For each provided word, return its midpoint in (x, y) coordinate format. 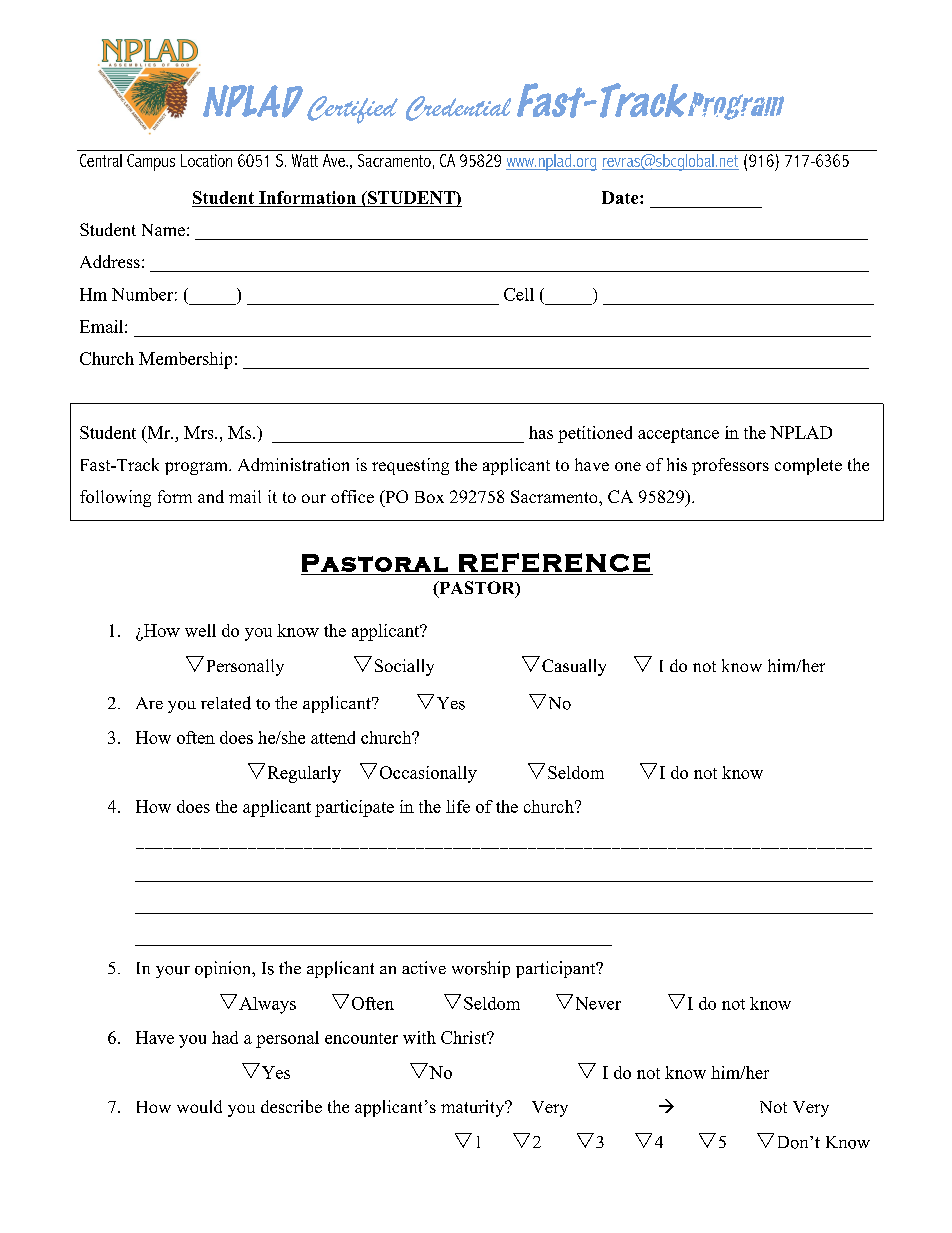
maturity (474, 1108)
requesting (410, 466)
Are (149, 703)
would (199, 1106)
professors (730, 466)
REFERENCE (554, 562)
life (458, 806)
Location (206, 160)
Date (621, 197)
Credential (458, 108)
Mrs (200, 432)
